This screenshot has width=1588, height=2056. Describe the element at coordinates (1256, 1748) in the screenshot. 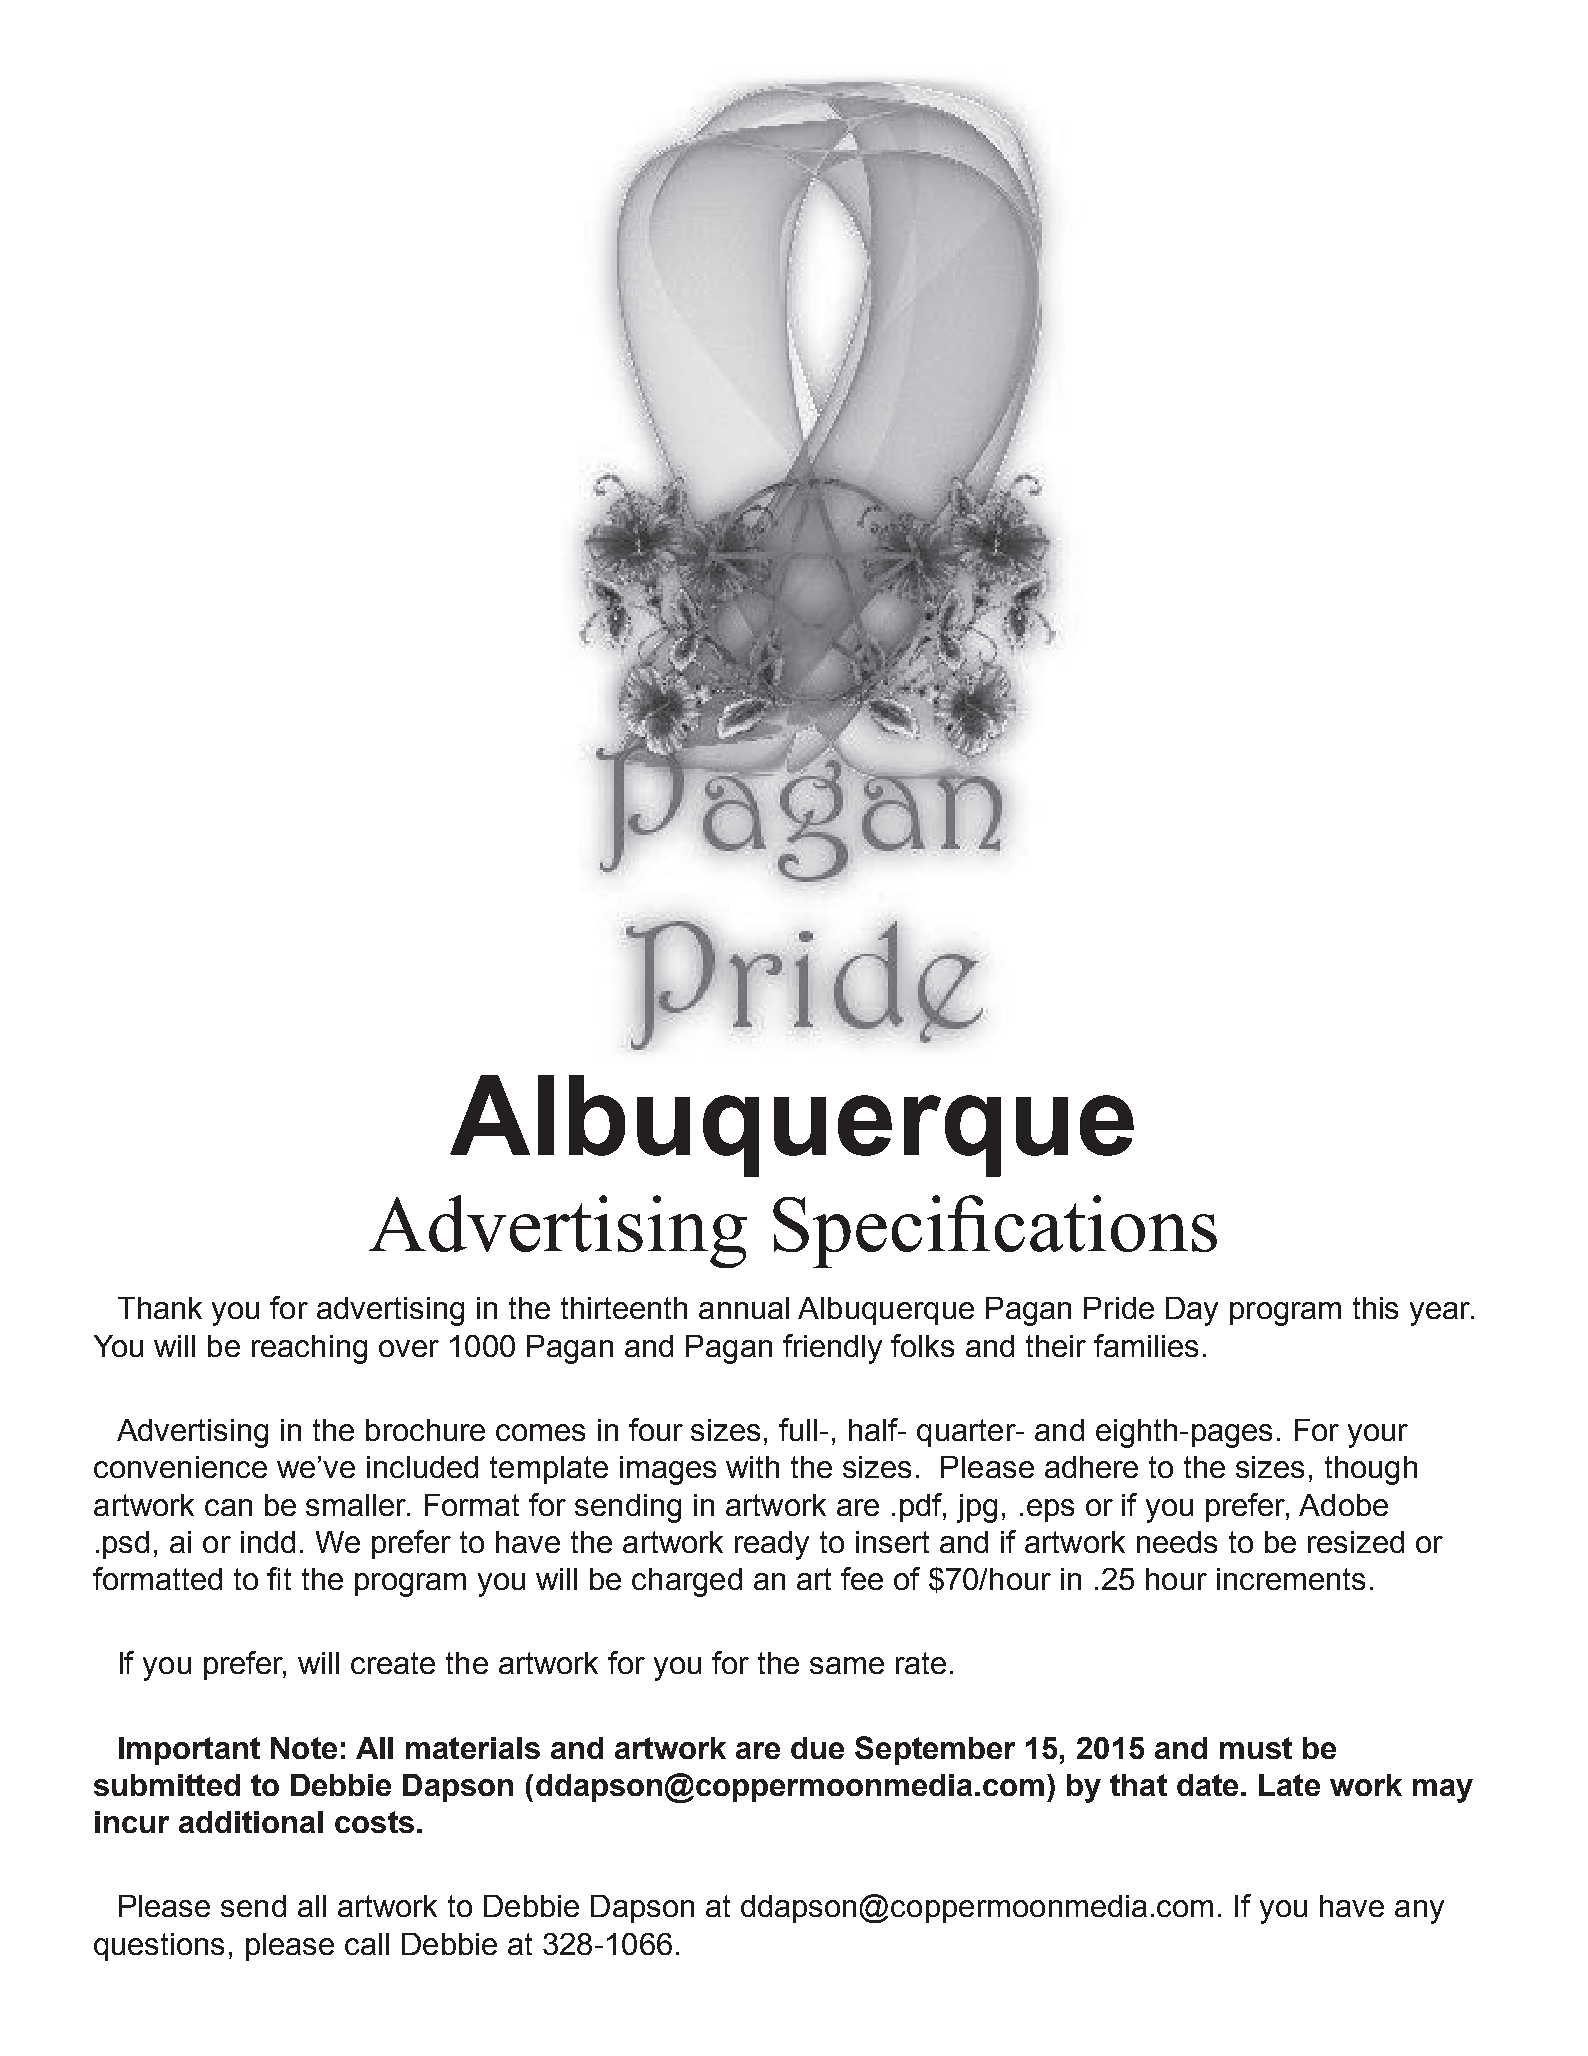

I see `must` at that location.
